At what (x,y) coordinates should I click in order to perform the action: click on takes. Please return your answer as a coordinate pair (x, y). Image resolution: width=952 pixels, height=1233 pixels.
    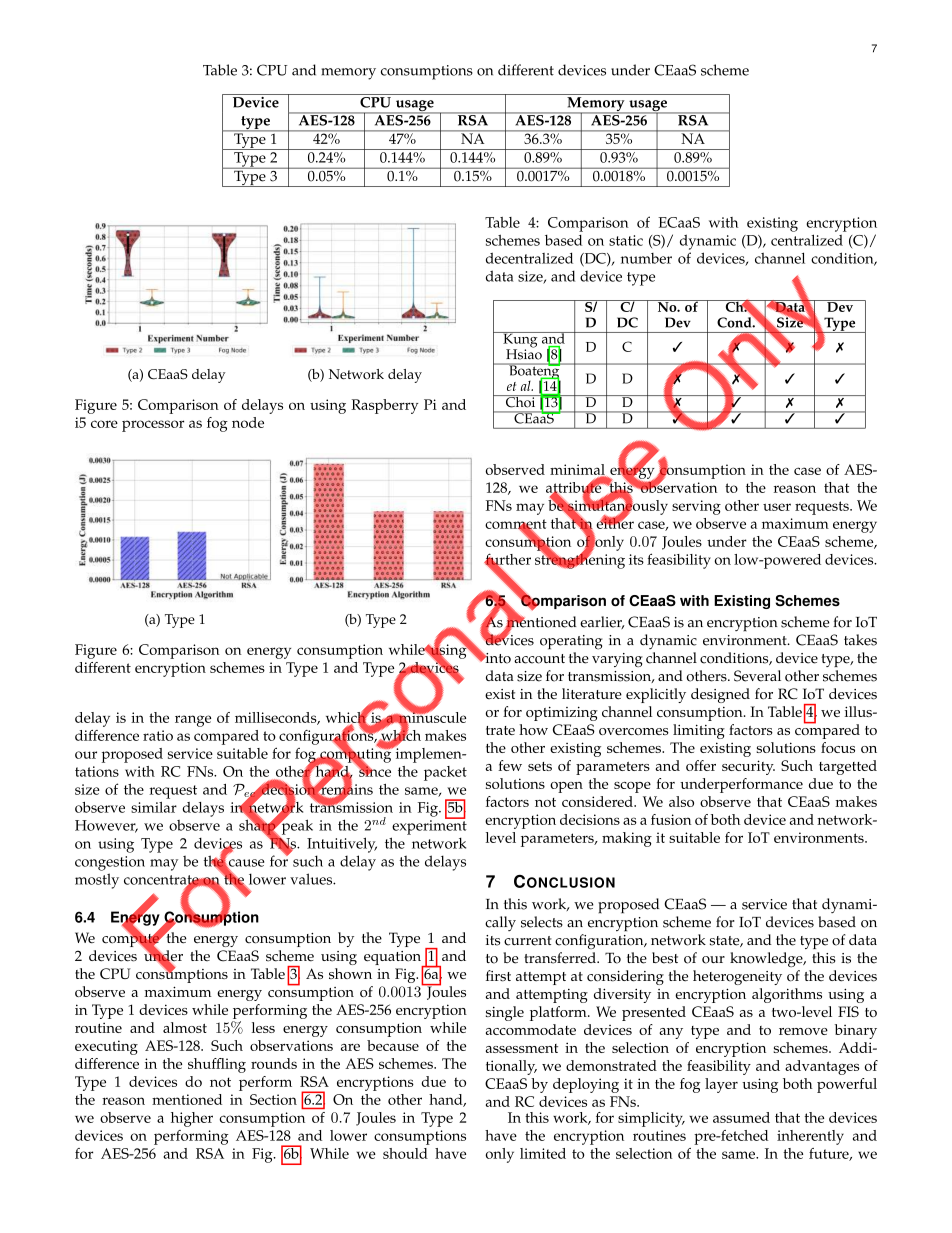
    Looking at the image, I should click on (860, 640).
